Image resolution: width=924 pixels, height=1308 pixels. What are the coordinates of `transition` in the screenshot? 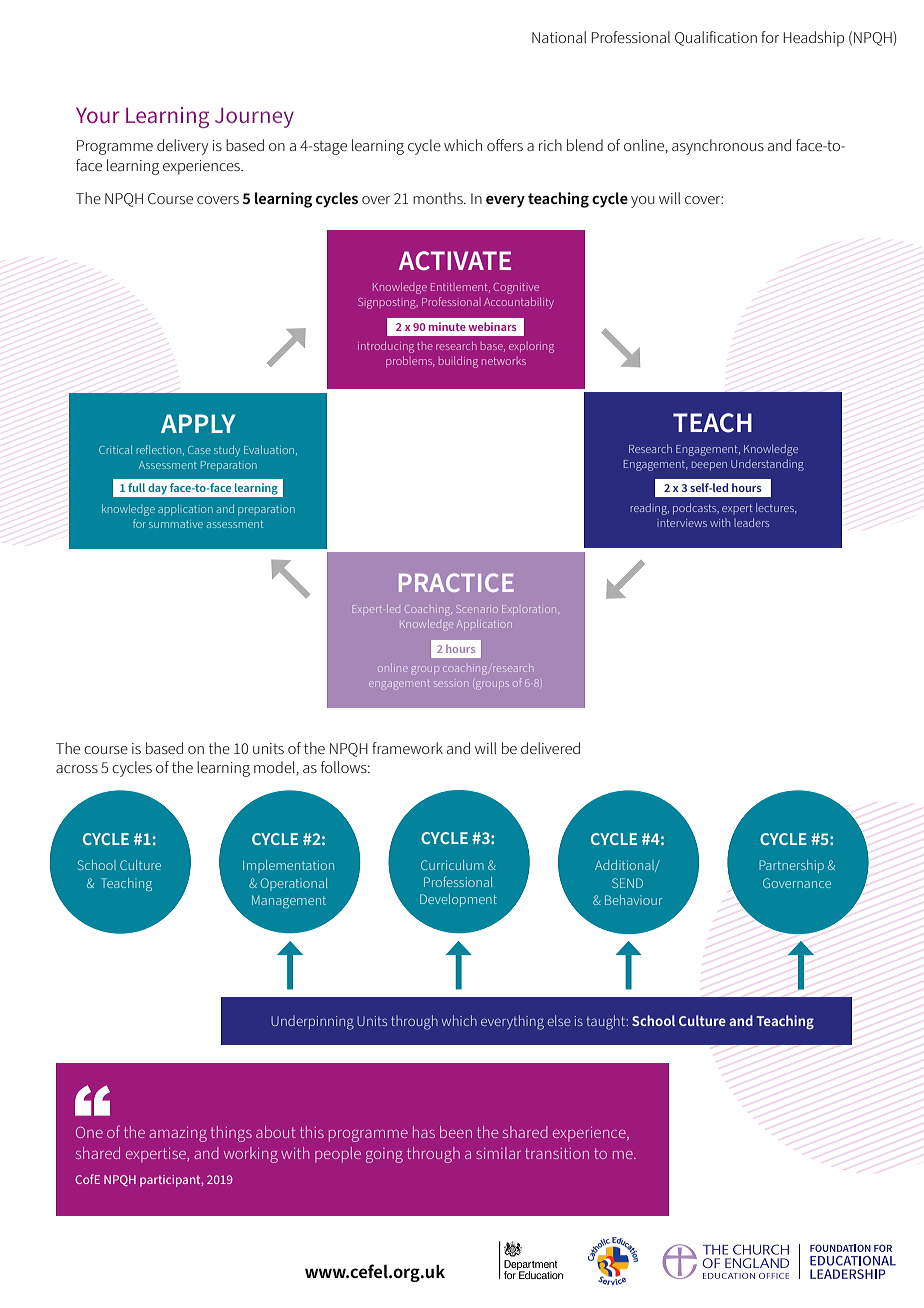 It's located at (557, 1153).
